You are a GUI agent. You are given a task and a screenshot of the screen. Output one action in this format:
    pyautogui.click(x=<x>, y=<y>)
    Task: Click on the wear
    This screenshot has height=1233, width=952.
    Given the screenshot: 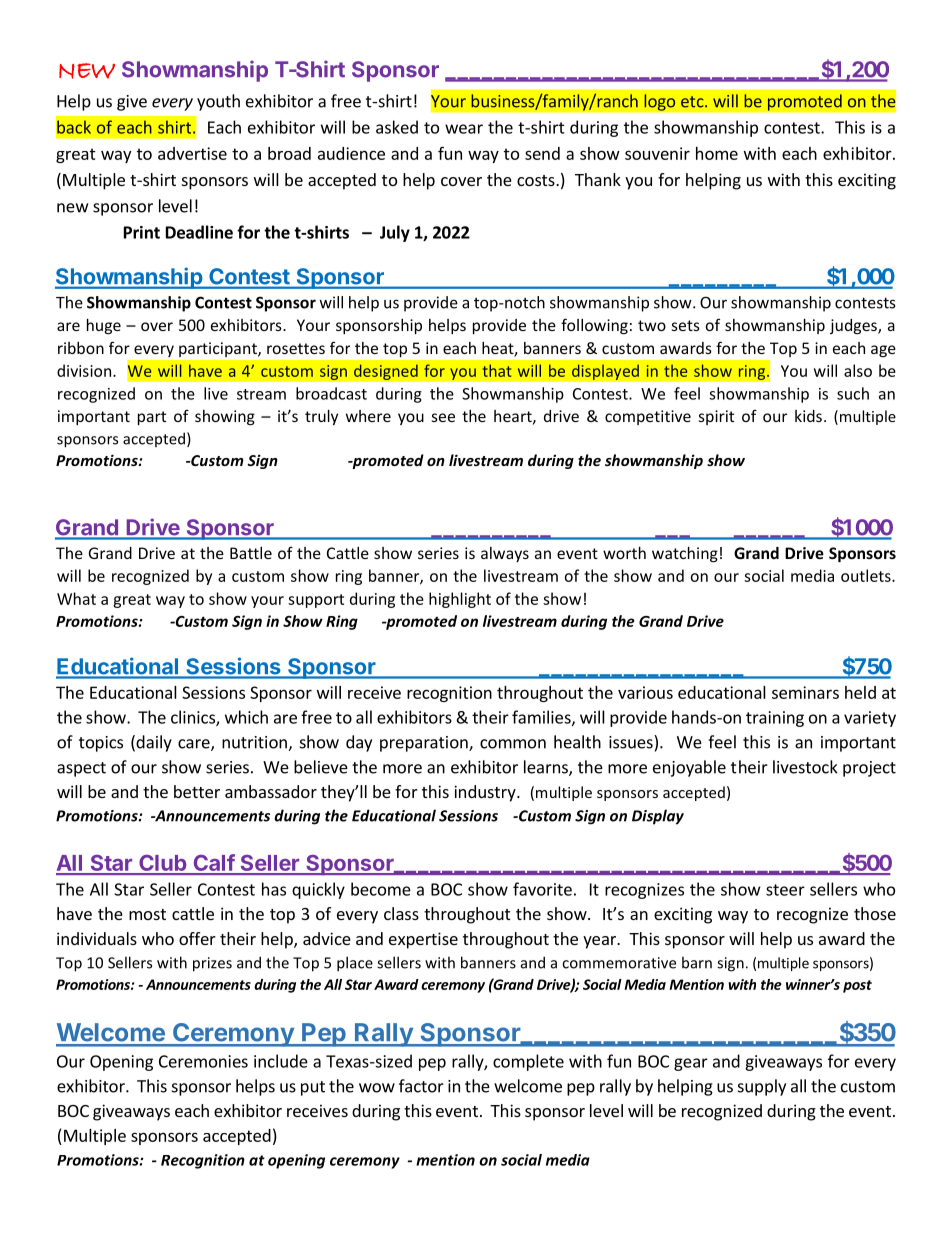 What is the action you would take?
    pyautogui.click(x=464, y=129)
